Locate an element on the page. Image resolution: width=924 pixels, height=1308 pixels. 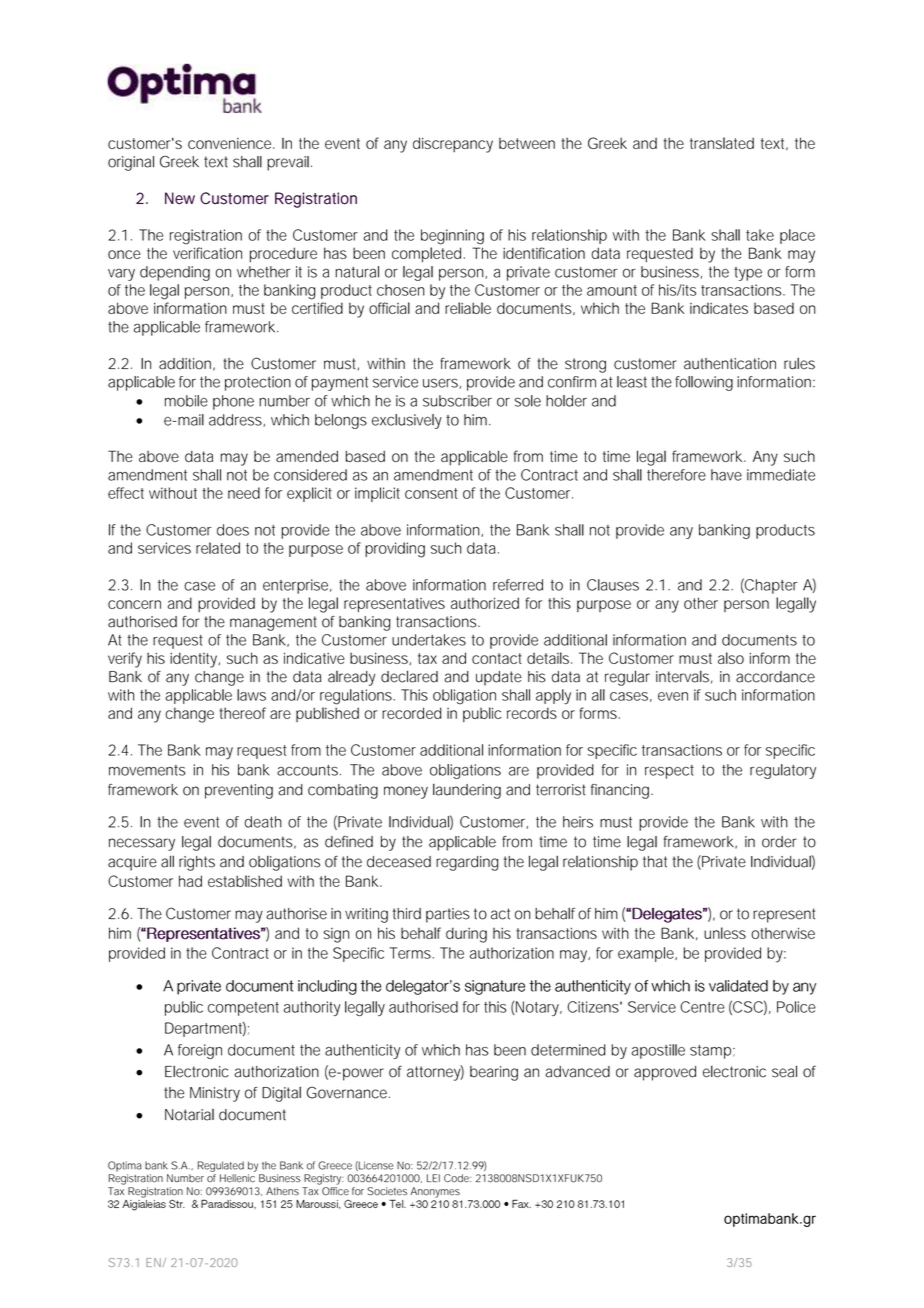
discrepancy is located at coordinates (453, 145).
